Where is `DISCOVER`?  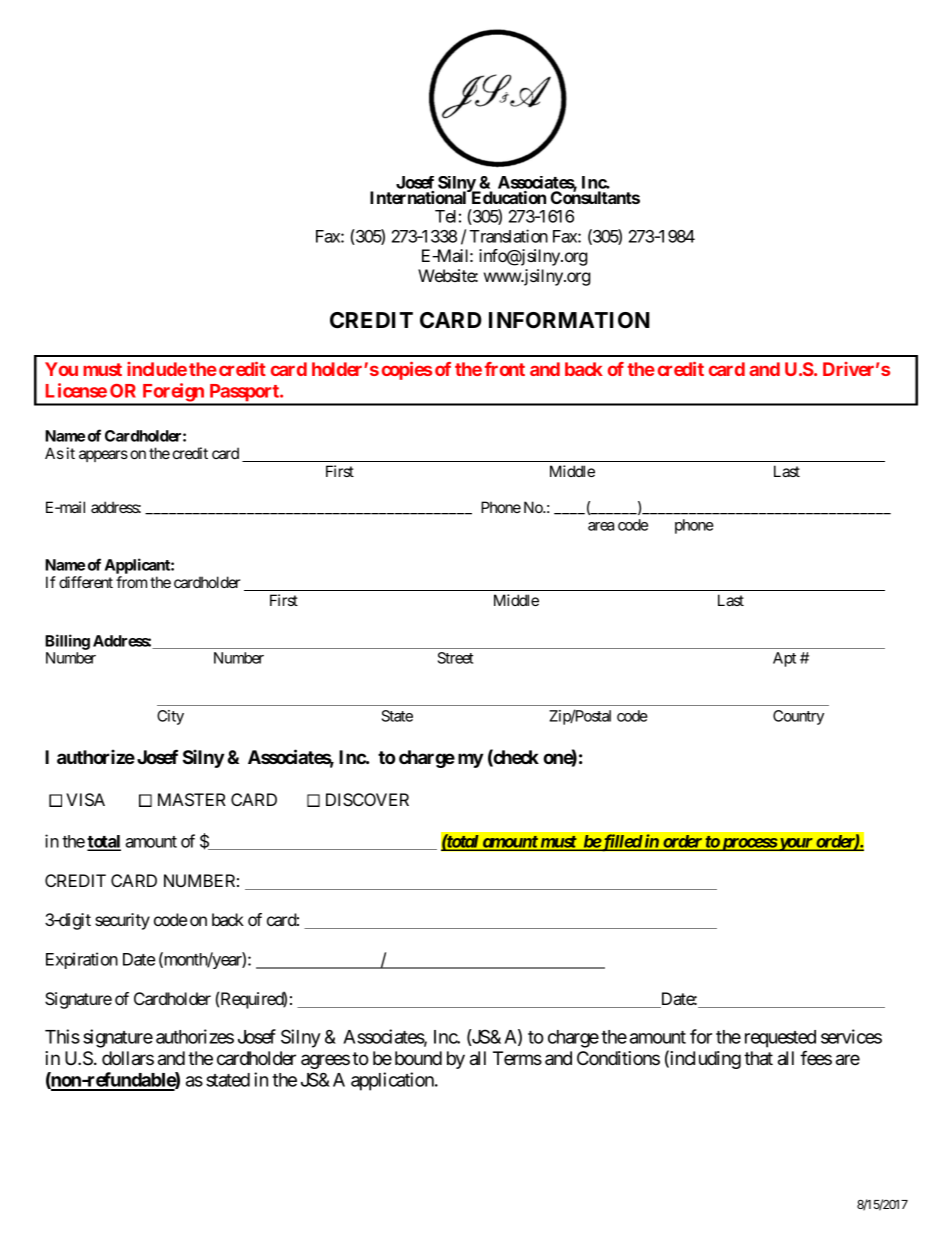
DISCOVER is located at coordinates (367, 799).
